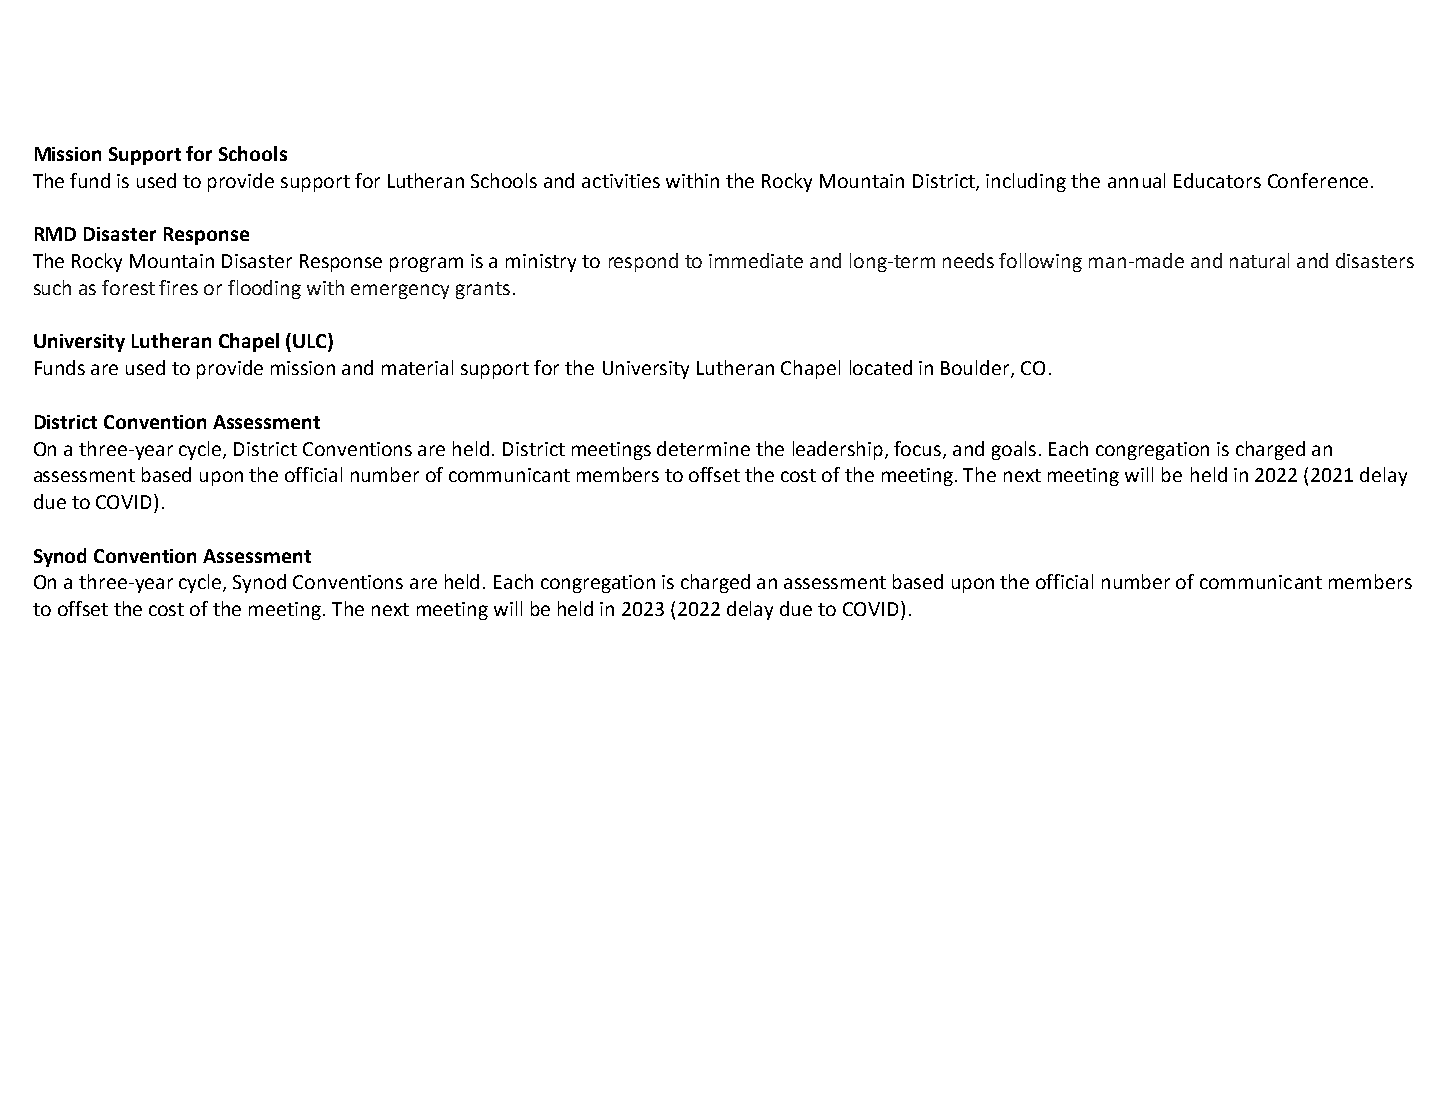  I want to click on following, so click(1040, 262).
